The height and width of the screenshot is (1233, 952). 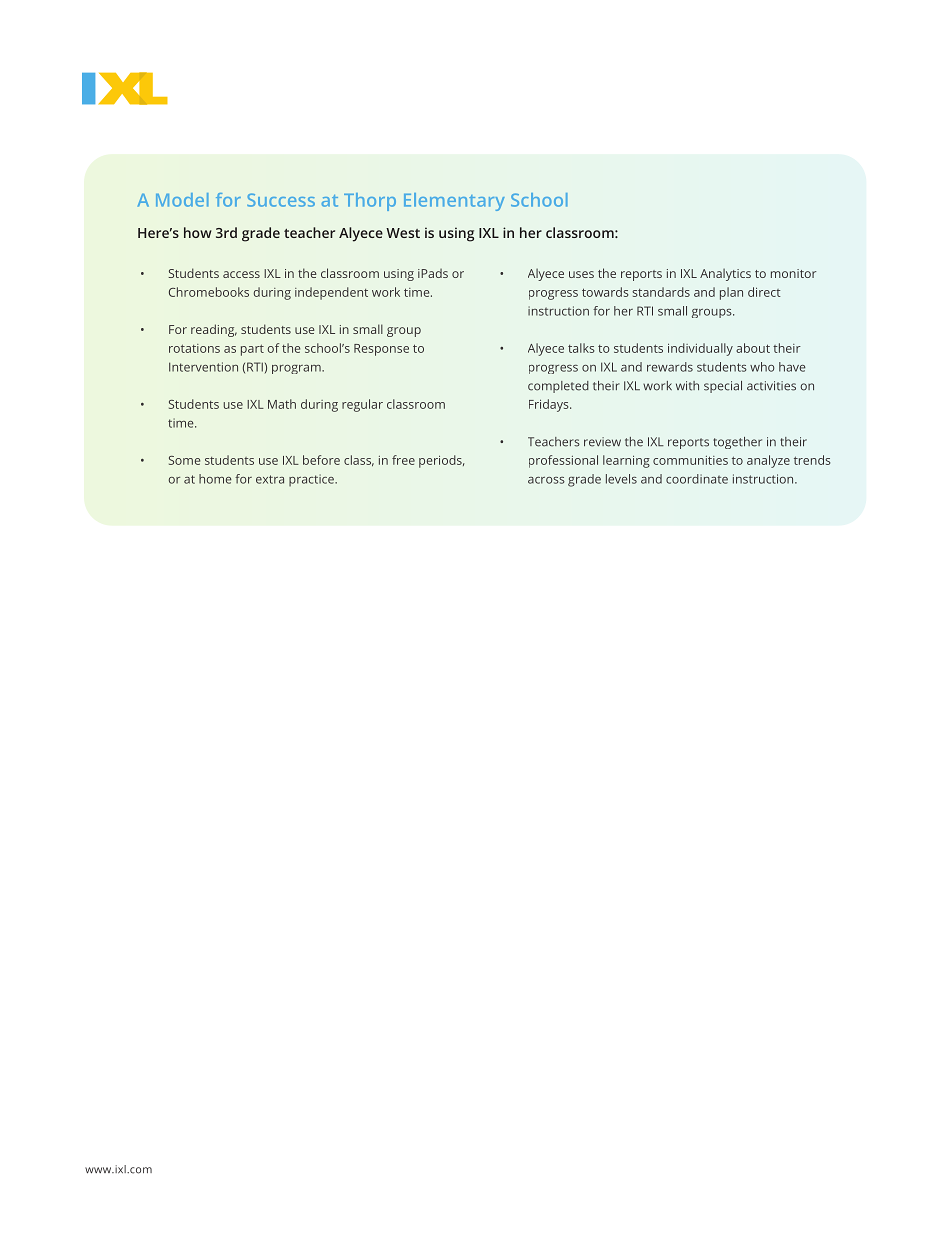 What do you see at coordinates (252, 350) in the screenshot?
I see `part` at bounding box center [252, 350].
